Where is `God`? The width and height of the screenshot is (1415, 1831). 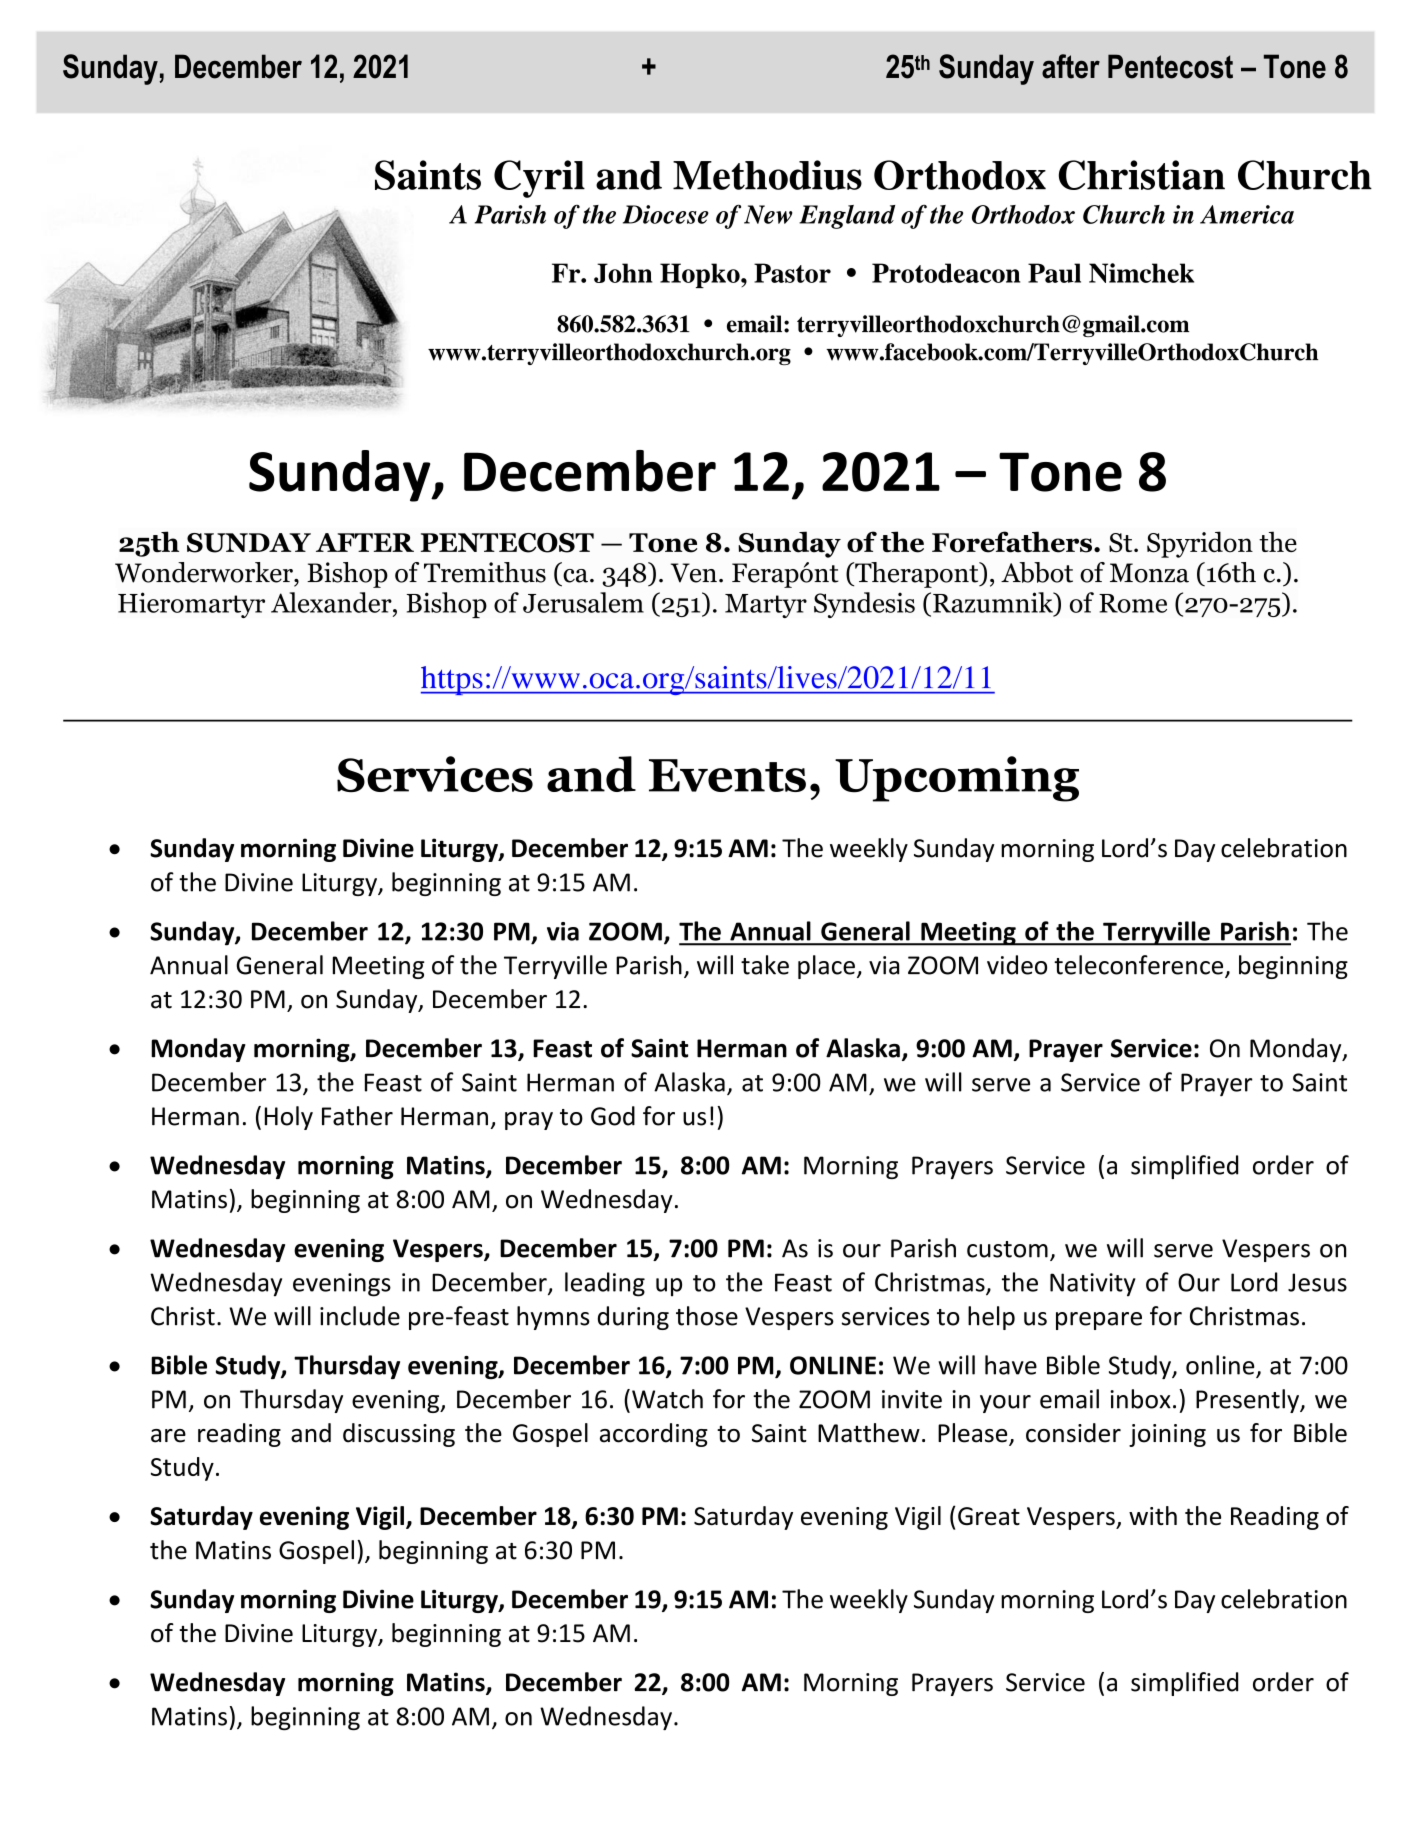
God is located at coordinates (613, 1116).
